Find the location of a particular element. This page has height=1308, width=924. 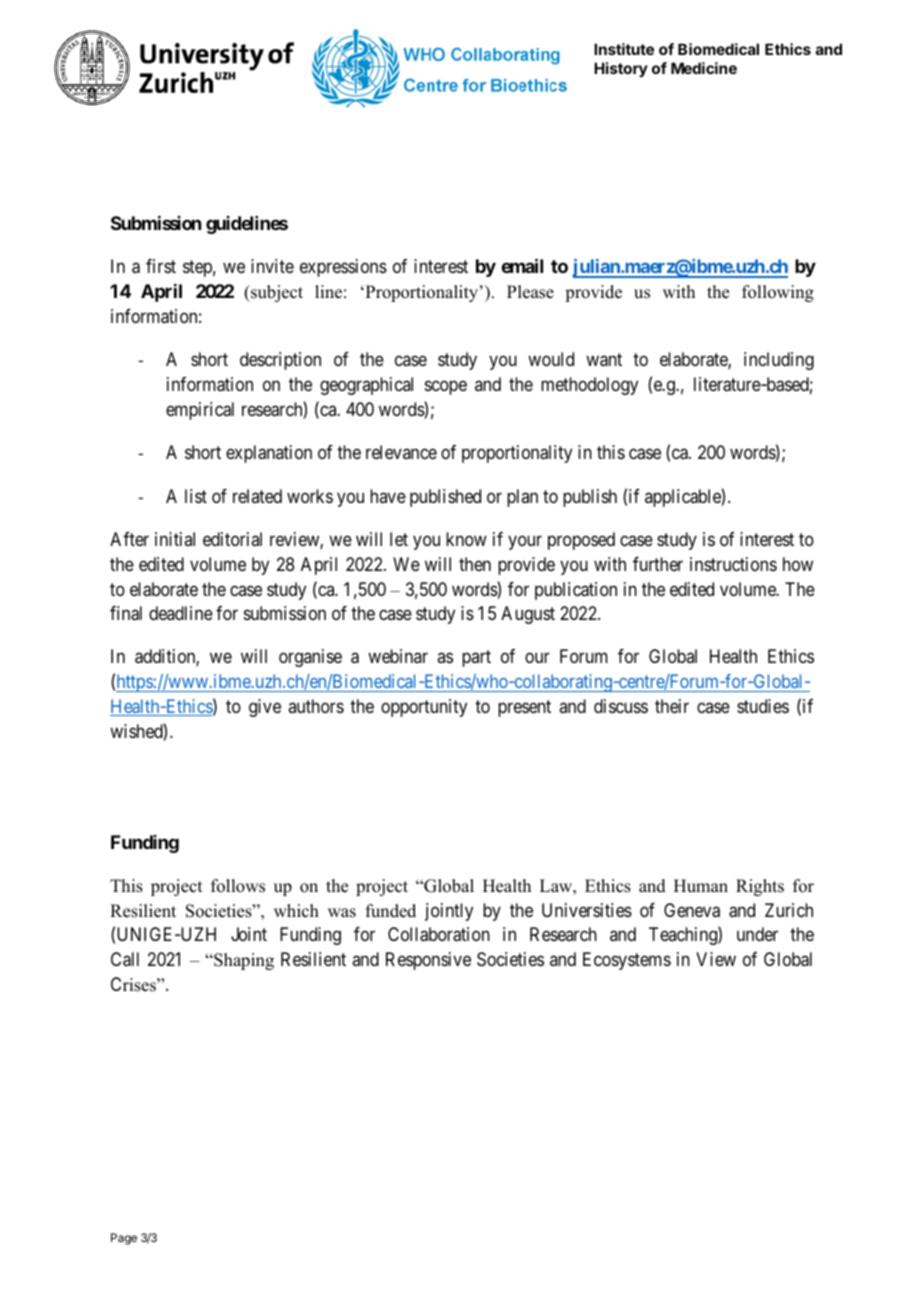

Medicine is located at coordinates (704, 68).
